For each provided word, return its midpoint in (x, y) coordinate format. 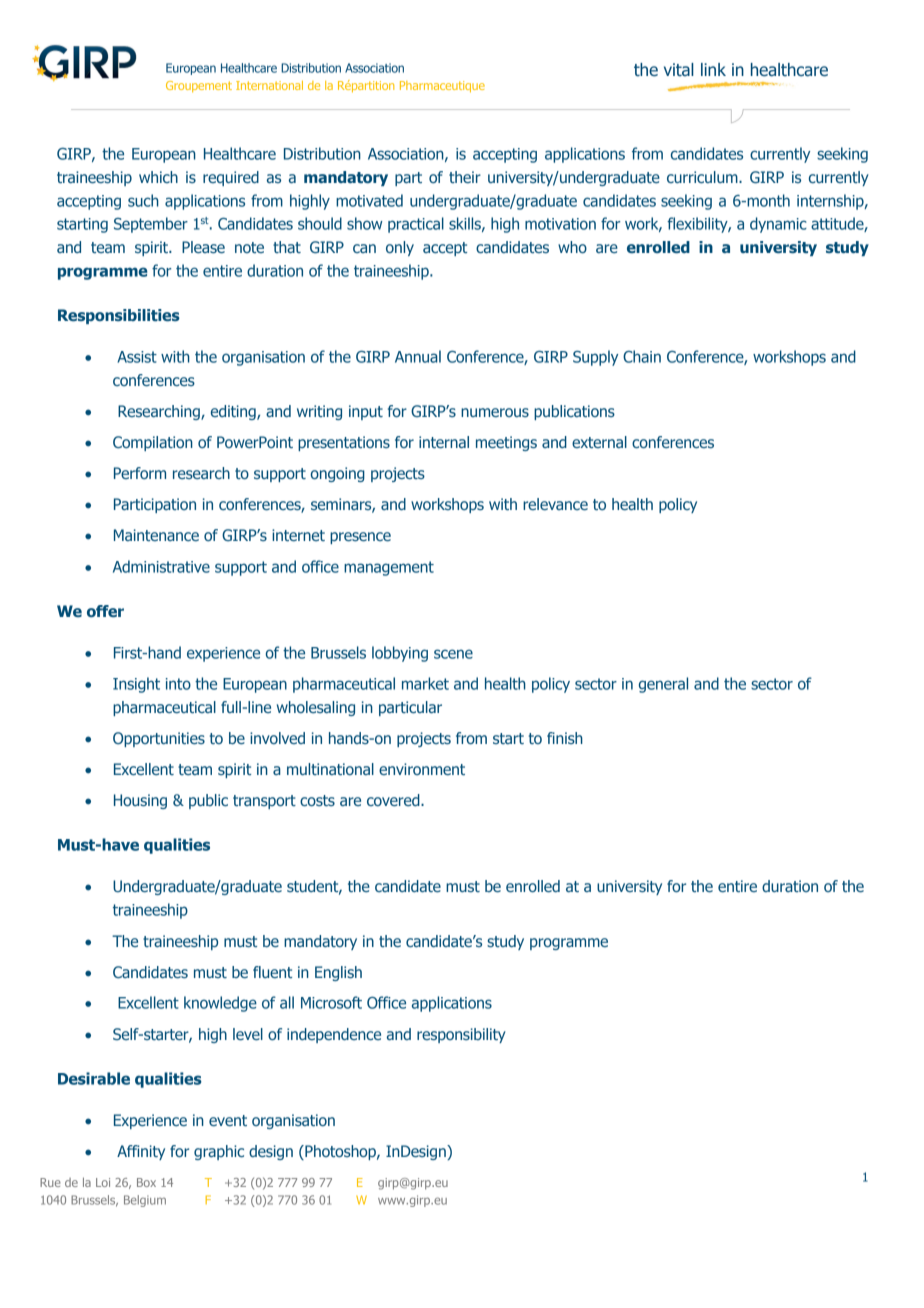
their (465, 177)
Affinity (141, 1152)
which (158, 177)
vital (679, 70)
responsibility (461, 1035)
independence (334, 1035)
